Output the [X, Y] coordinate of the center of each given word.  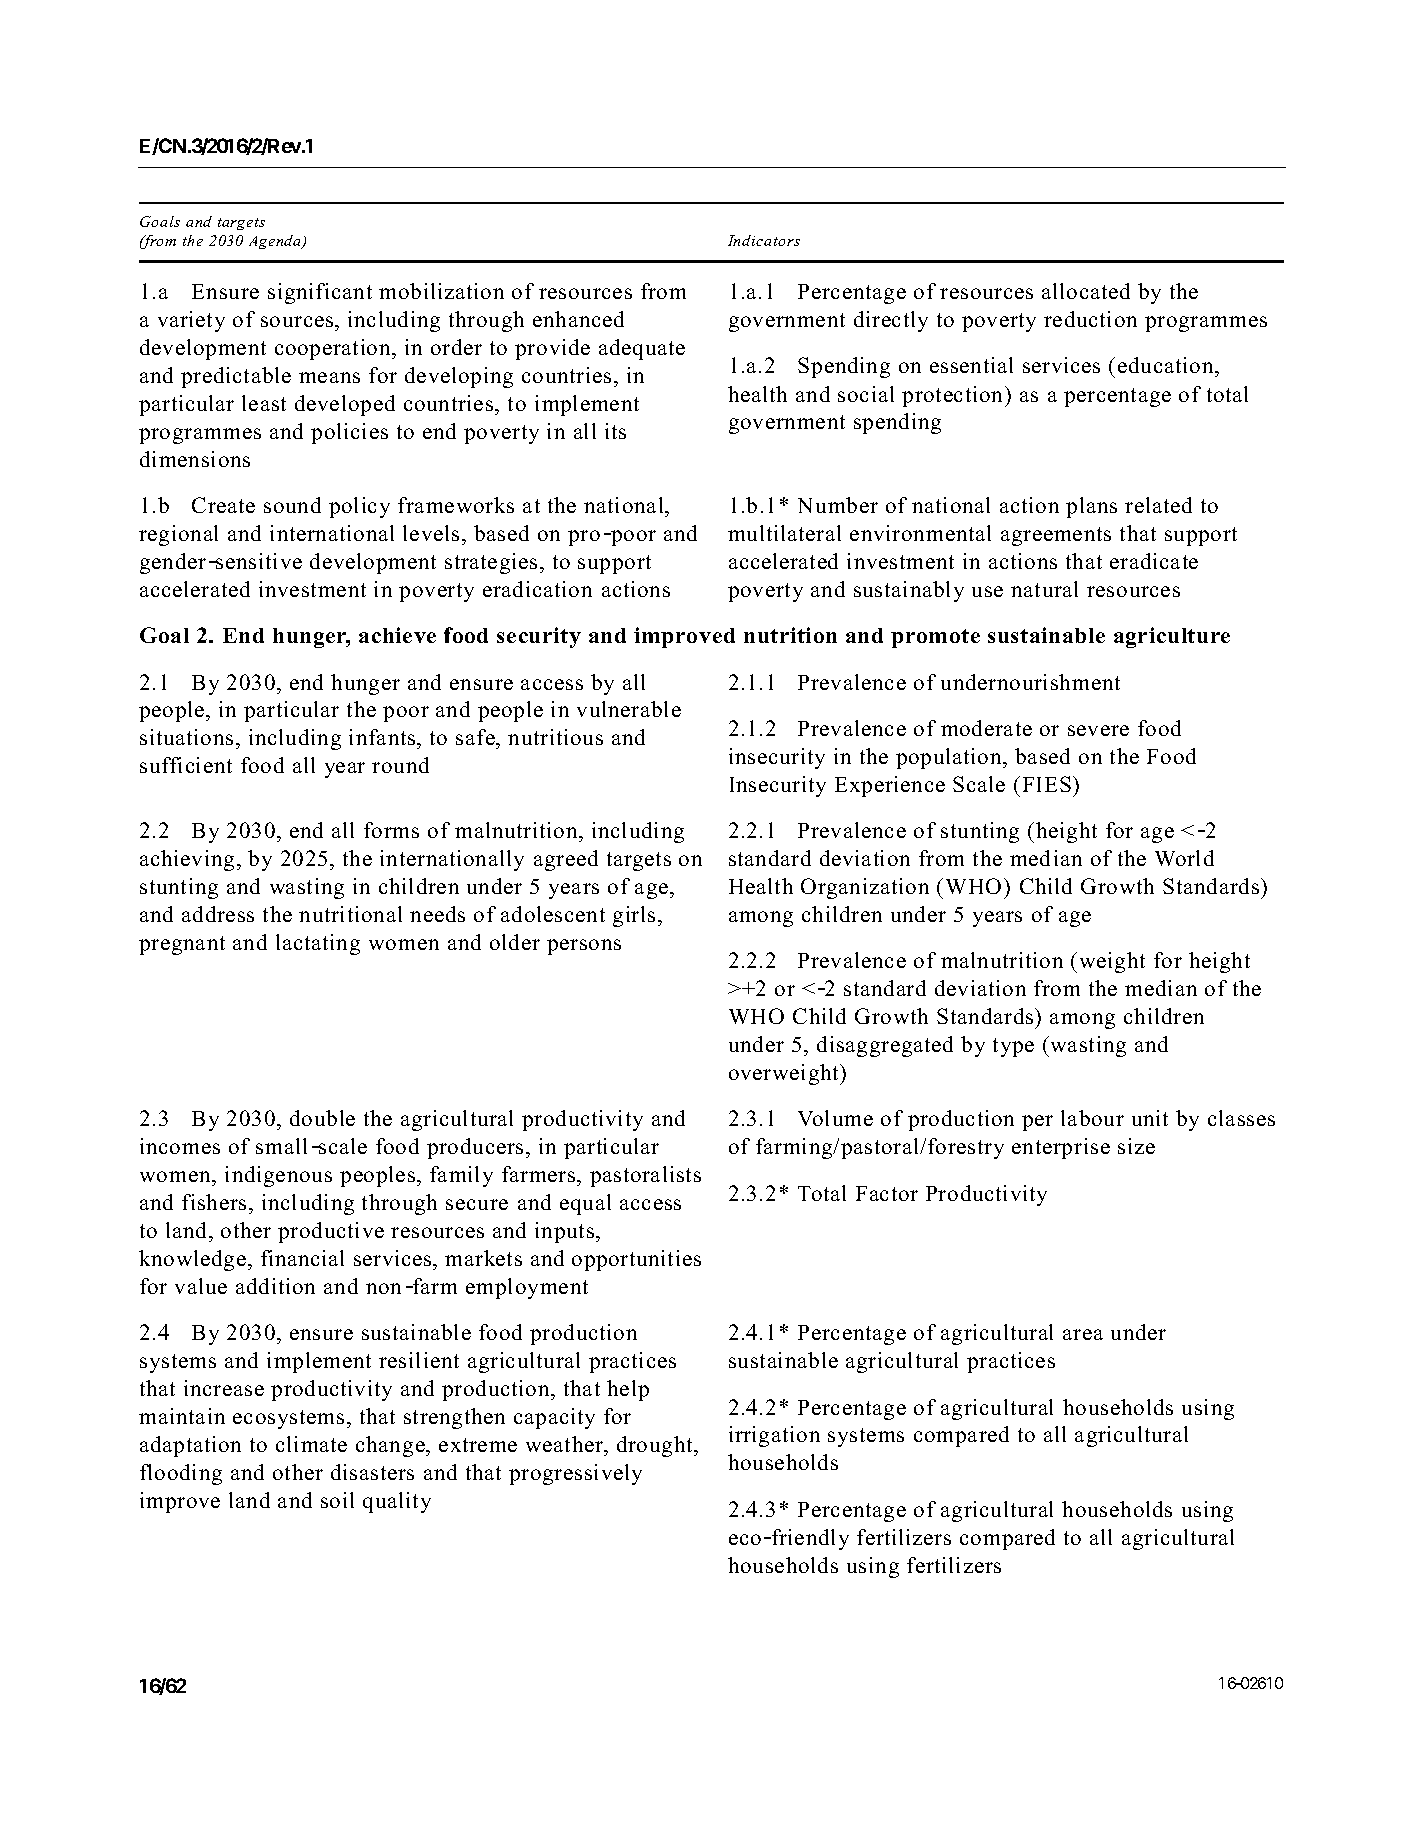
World [1184, 858]
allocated [1086, 291]
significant [320, 293]
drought [656, 1446]
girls [634, 916]
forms [391, 830]
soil [337, 1500]
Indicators [764, 240]
